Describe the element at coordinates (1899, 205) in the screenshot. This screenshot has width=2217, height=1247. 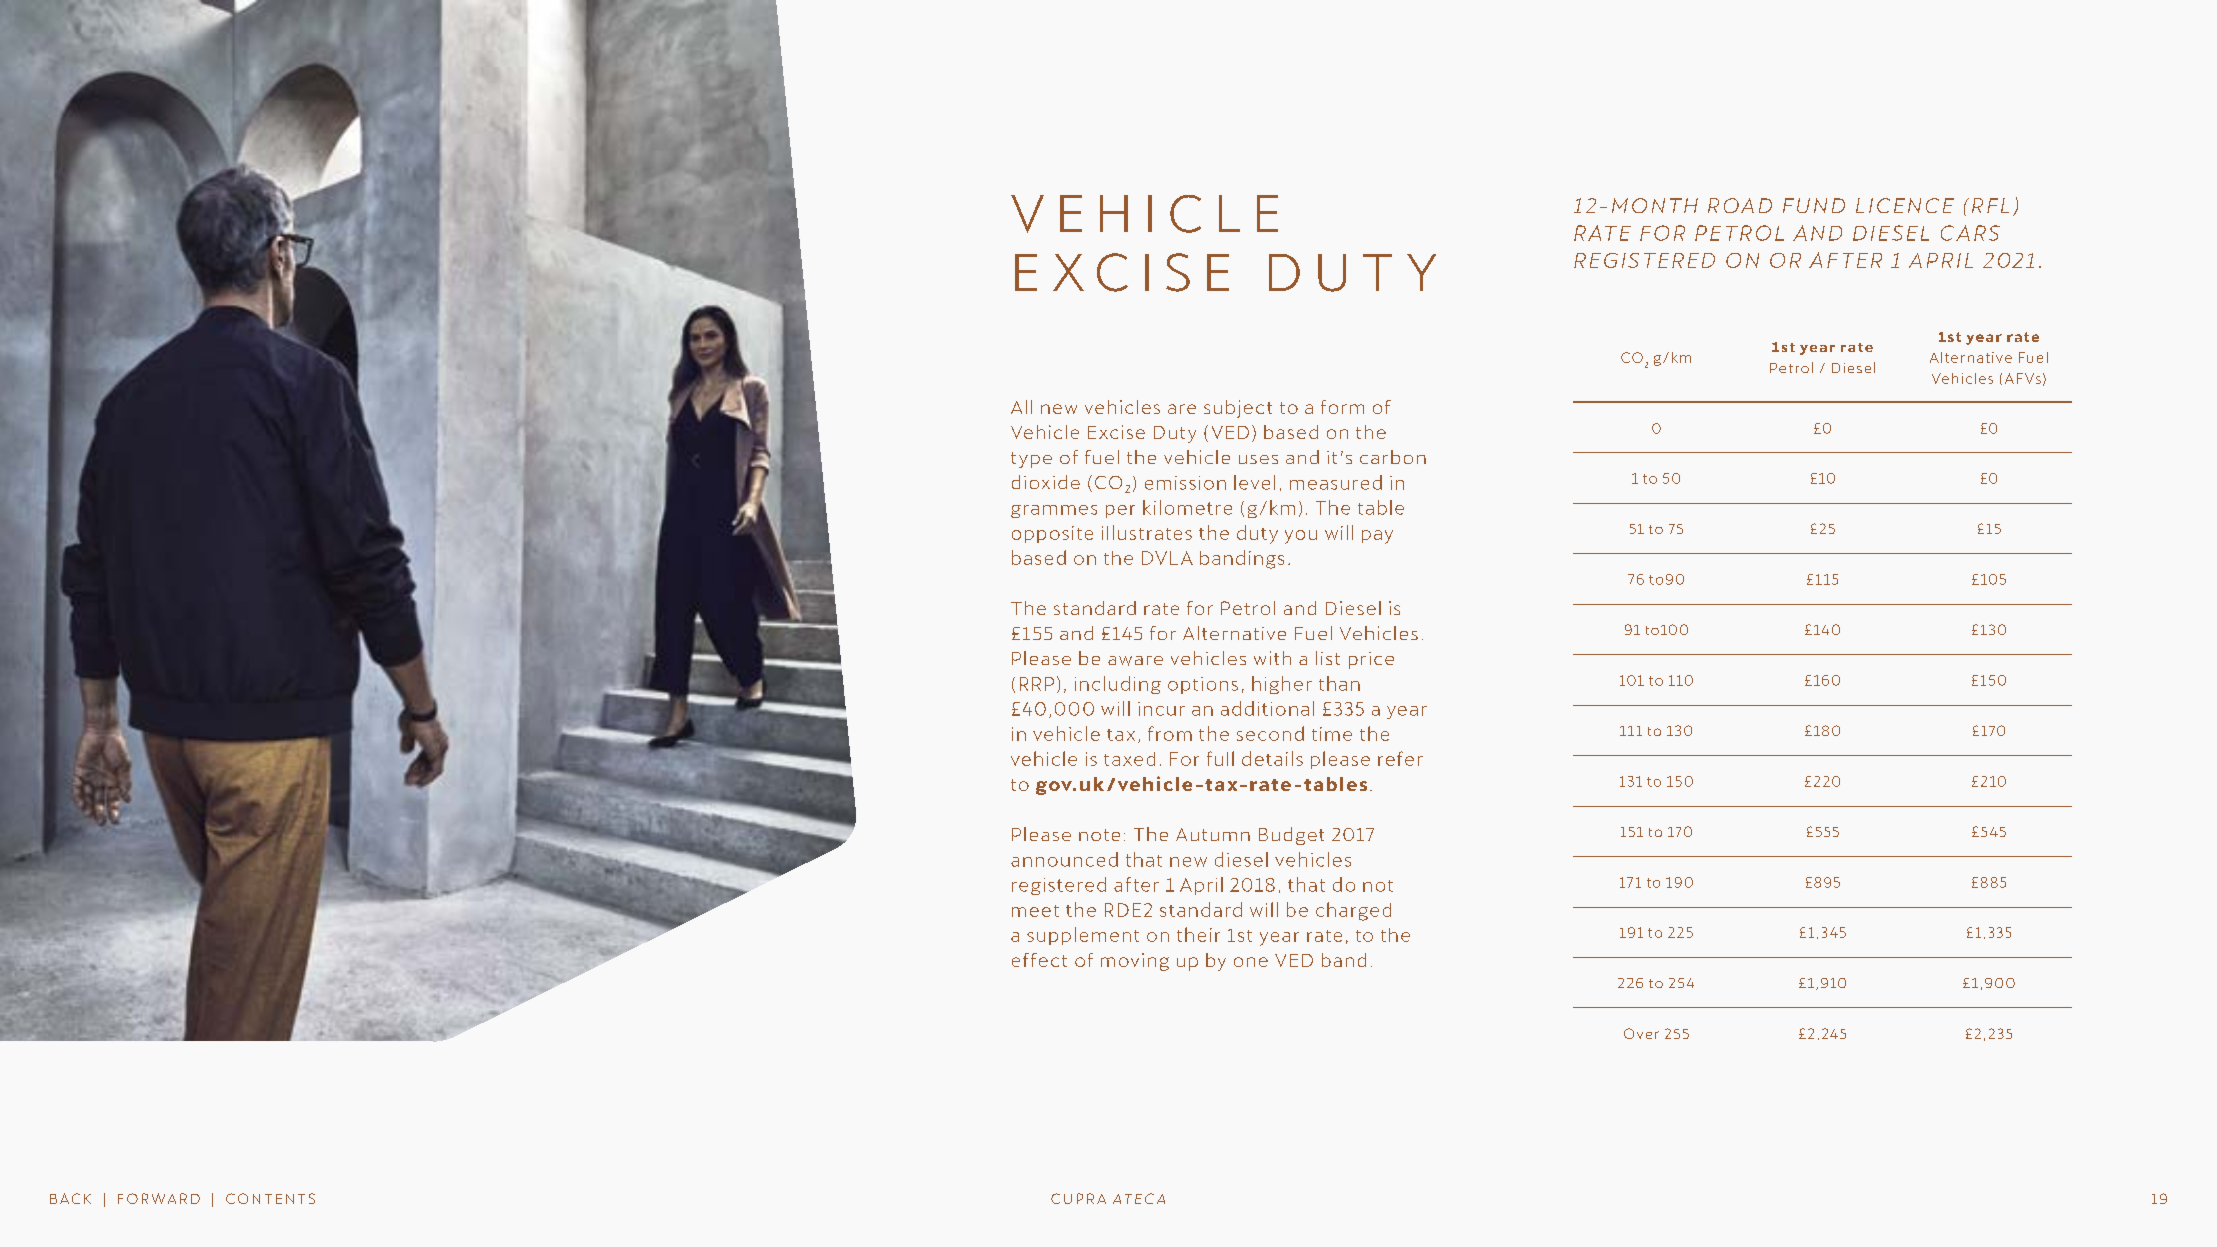
I see `CEN` at that location.
